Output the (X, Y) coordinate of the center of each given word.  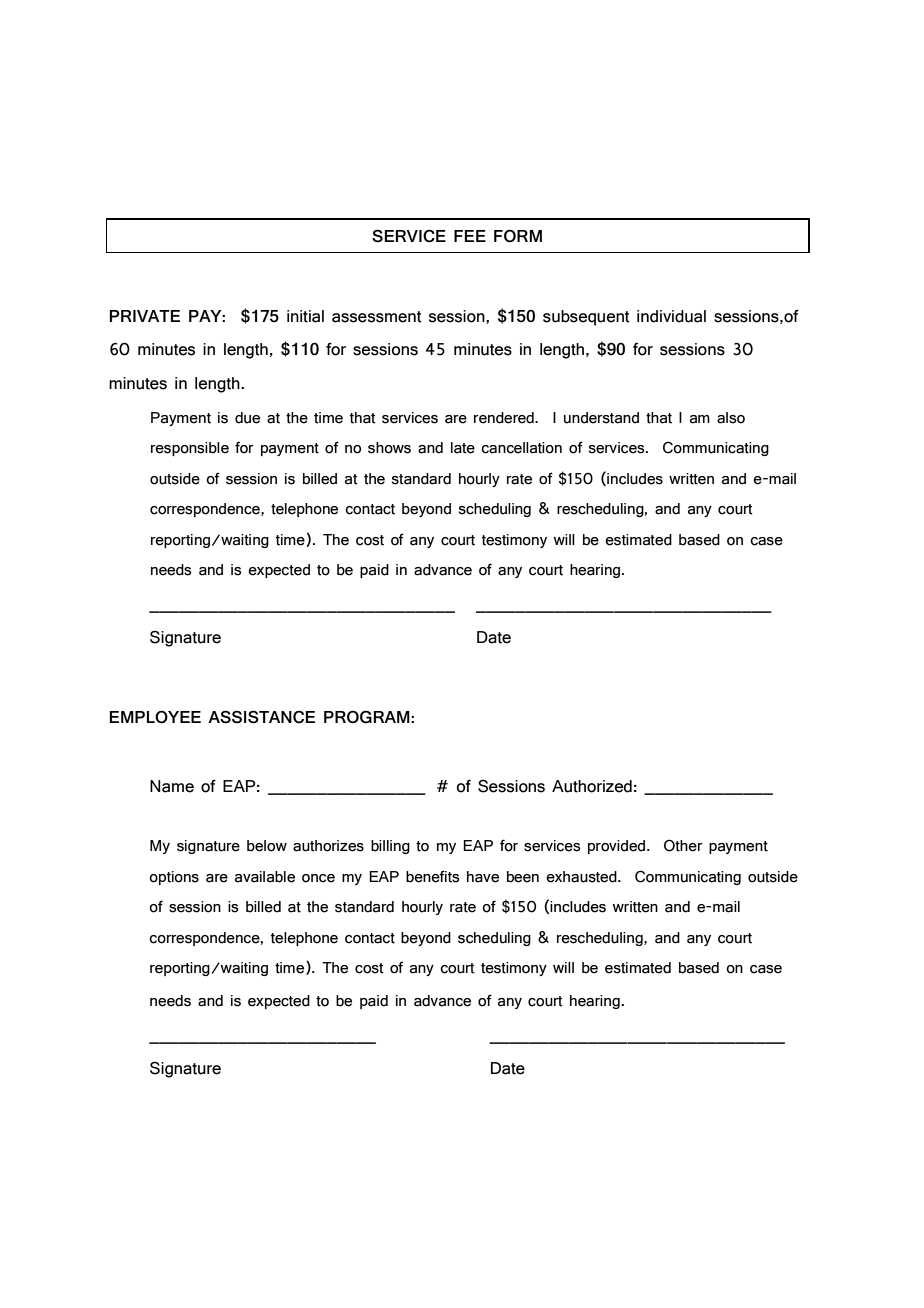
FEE (470, 236)
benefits (433, 876)
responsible (190, 449)
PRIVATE (144, 316)
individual (671, 316)
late (463, 448)
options (174, 878)
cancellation (521, 448)
